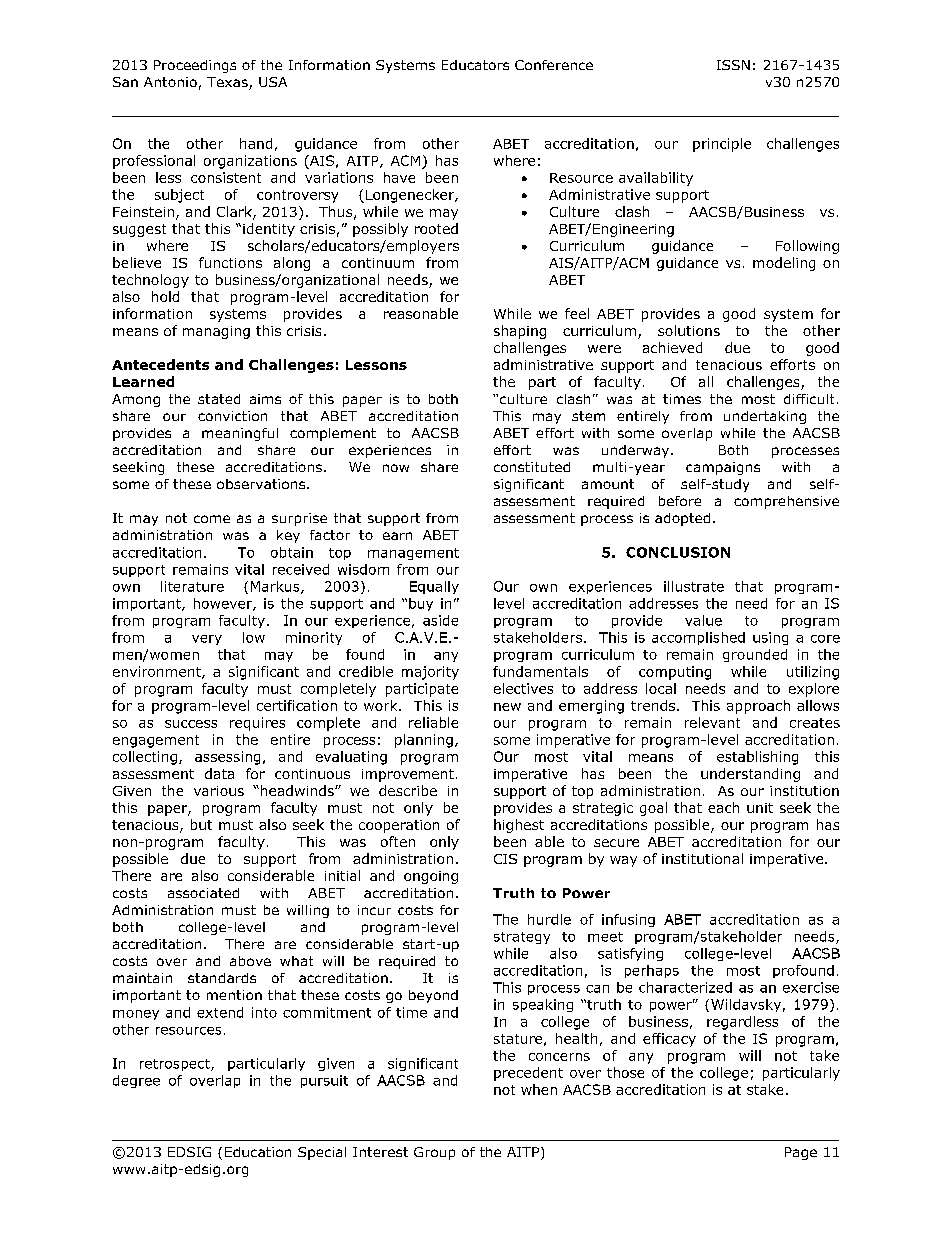  I want to click on however, so click(224, 604).
